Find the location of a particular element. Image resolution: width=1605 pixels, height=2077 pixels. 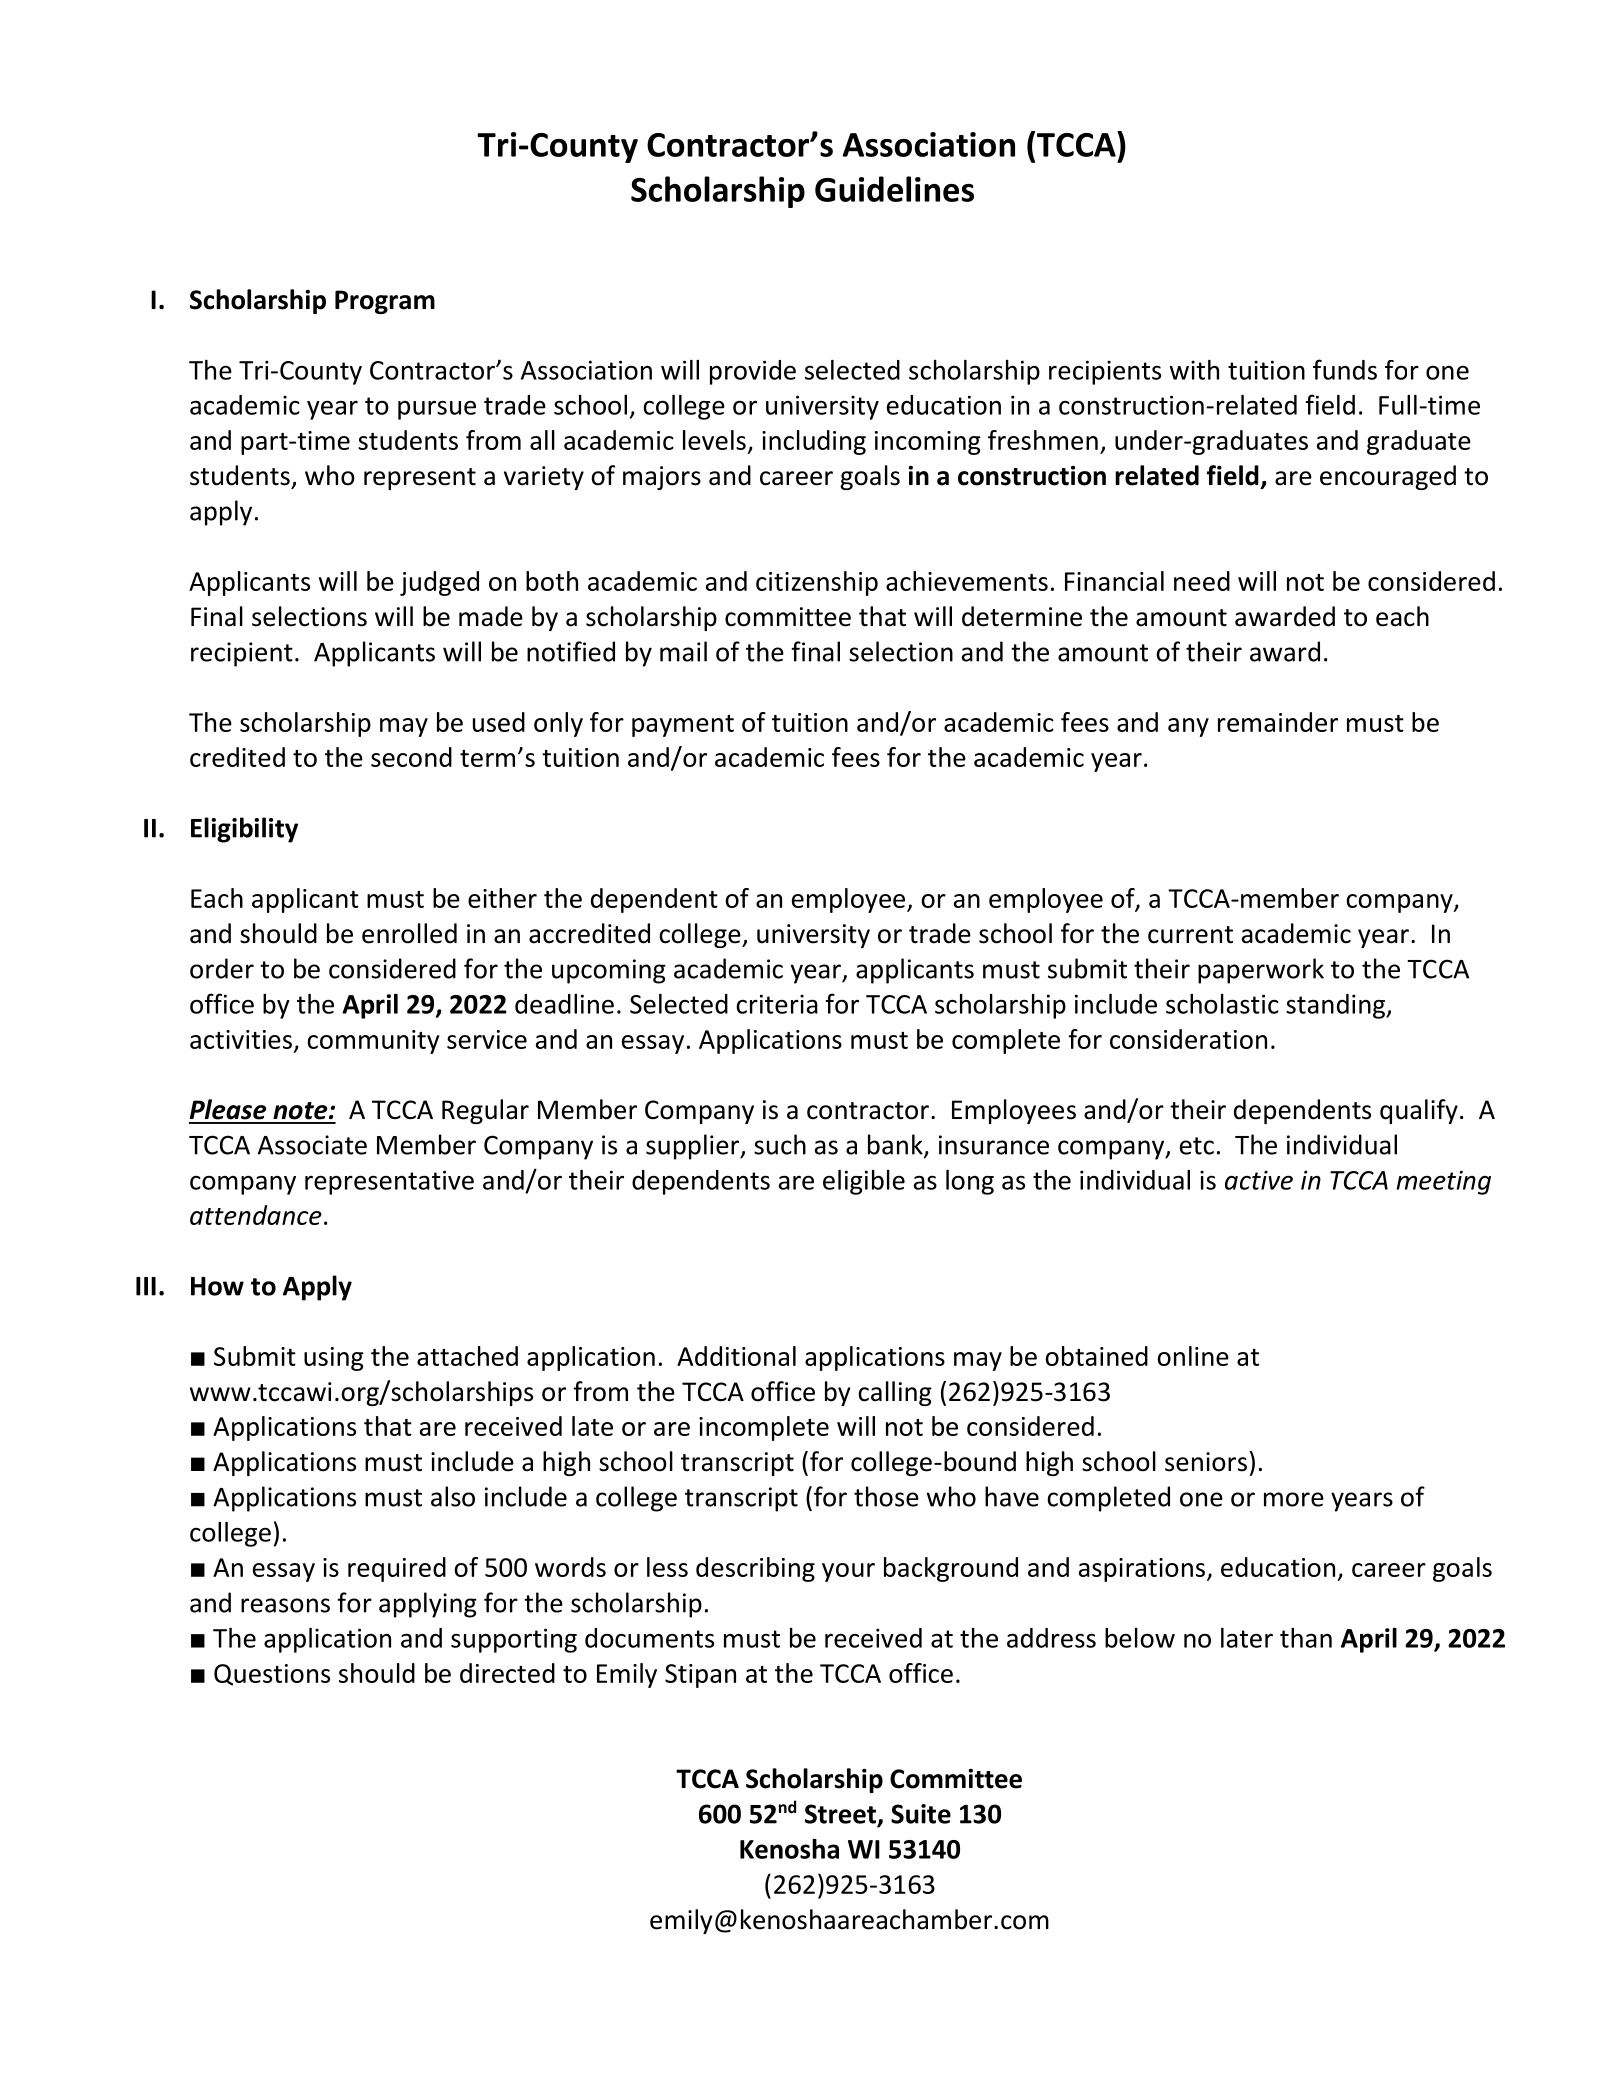

Questions is located at coordinates (272, 1675).
